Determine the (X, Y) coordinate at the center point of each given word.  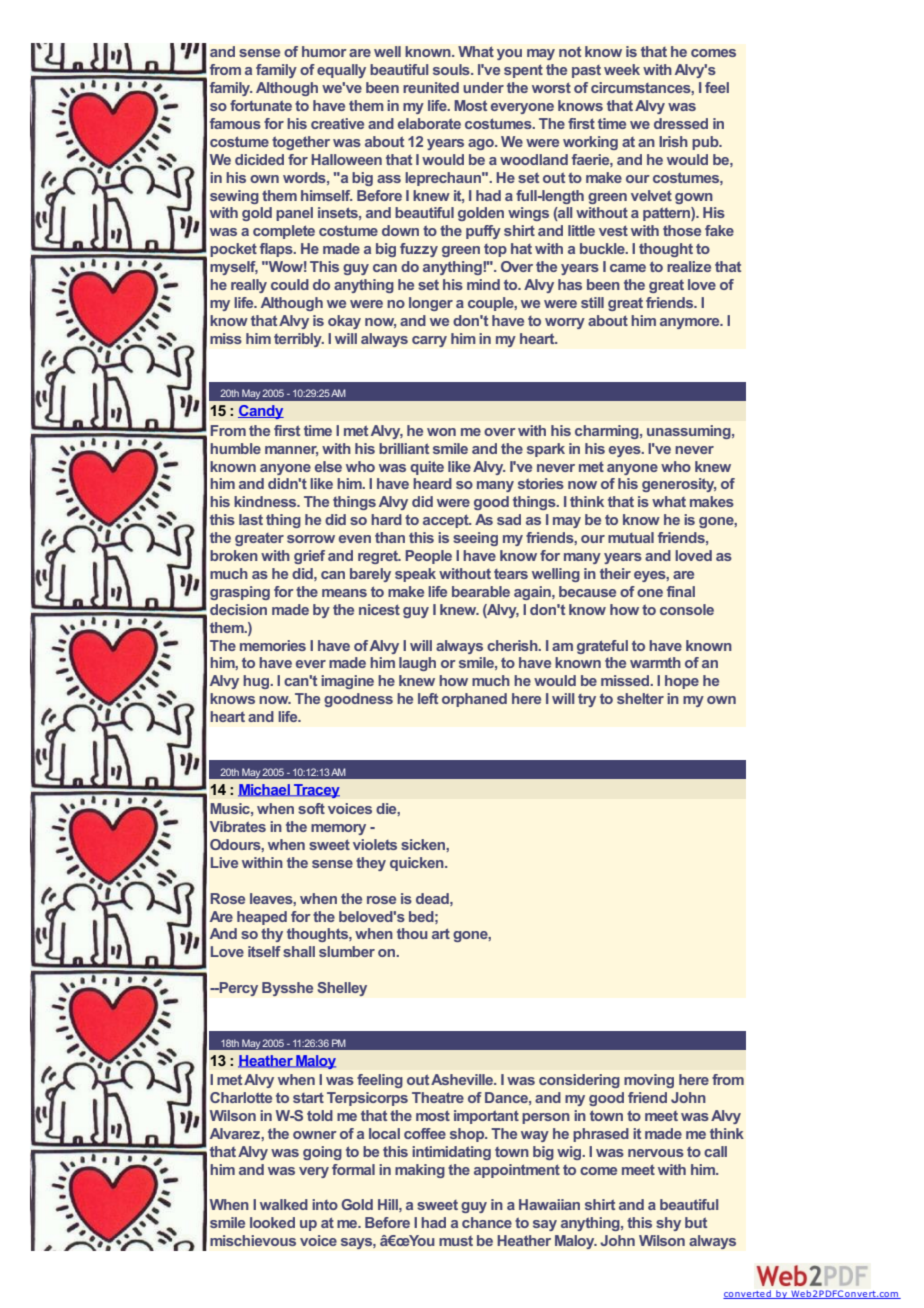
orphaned (474, 700)
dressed (681, 123)
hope (682, 682)
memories (273, 645)
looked (272, 1222)
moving (649, 1081)
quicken (418, 864)
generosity (679, 485)
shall (299, 951)
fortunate (261, 105)
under (483, 87)
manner (291, 451)
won (441, 432)
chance (487, 1222)
